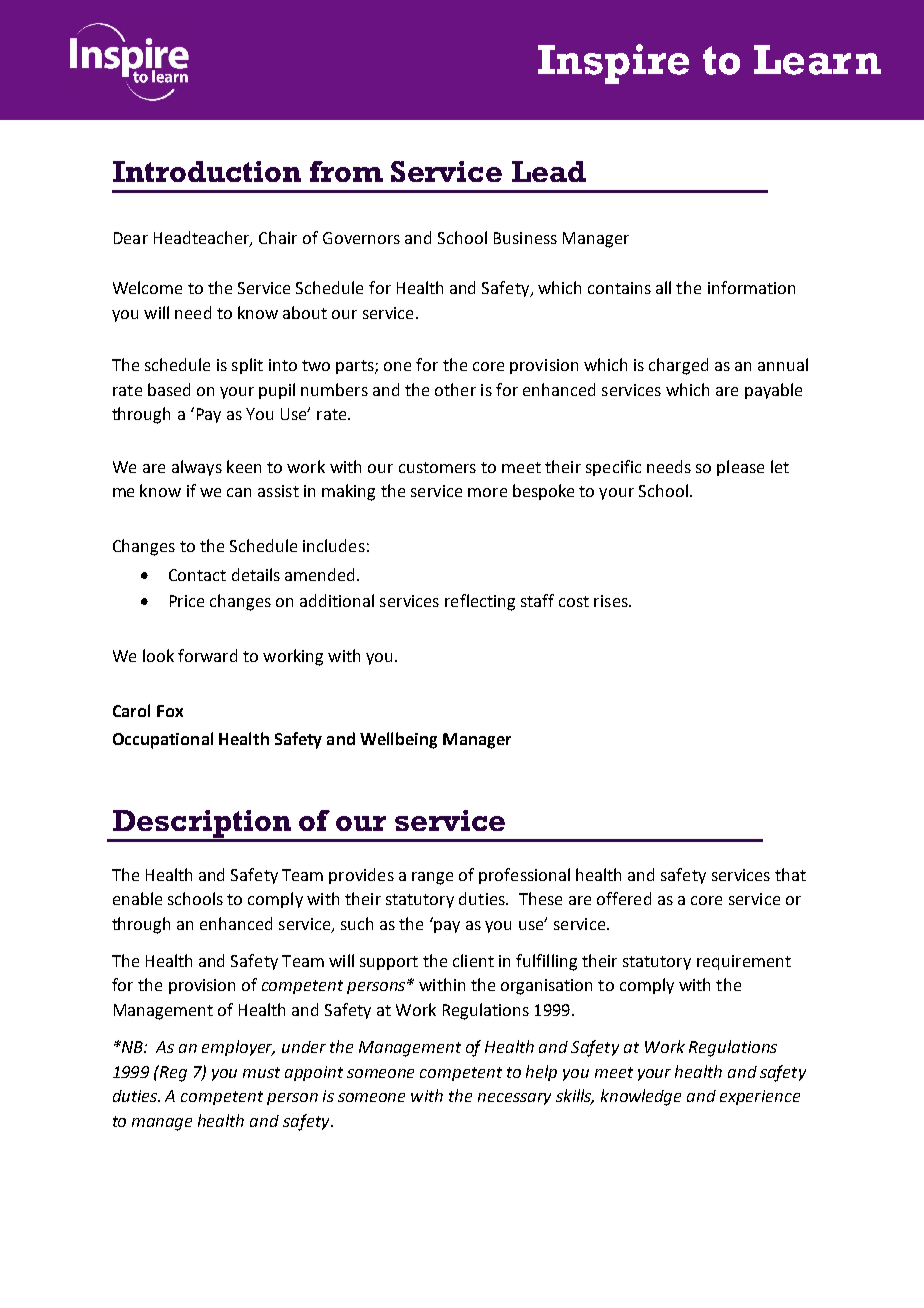  What do you see at coordinates (612, 601) in the image?
I see `rises` at bounding box center [612, 601].
